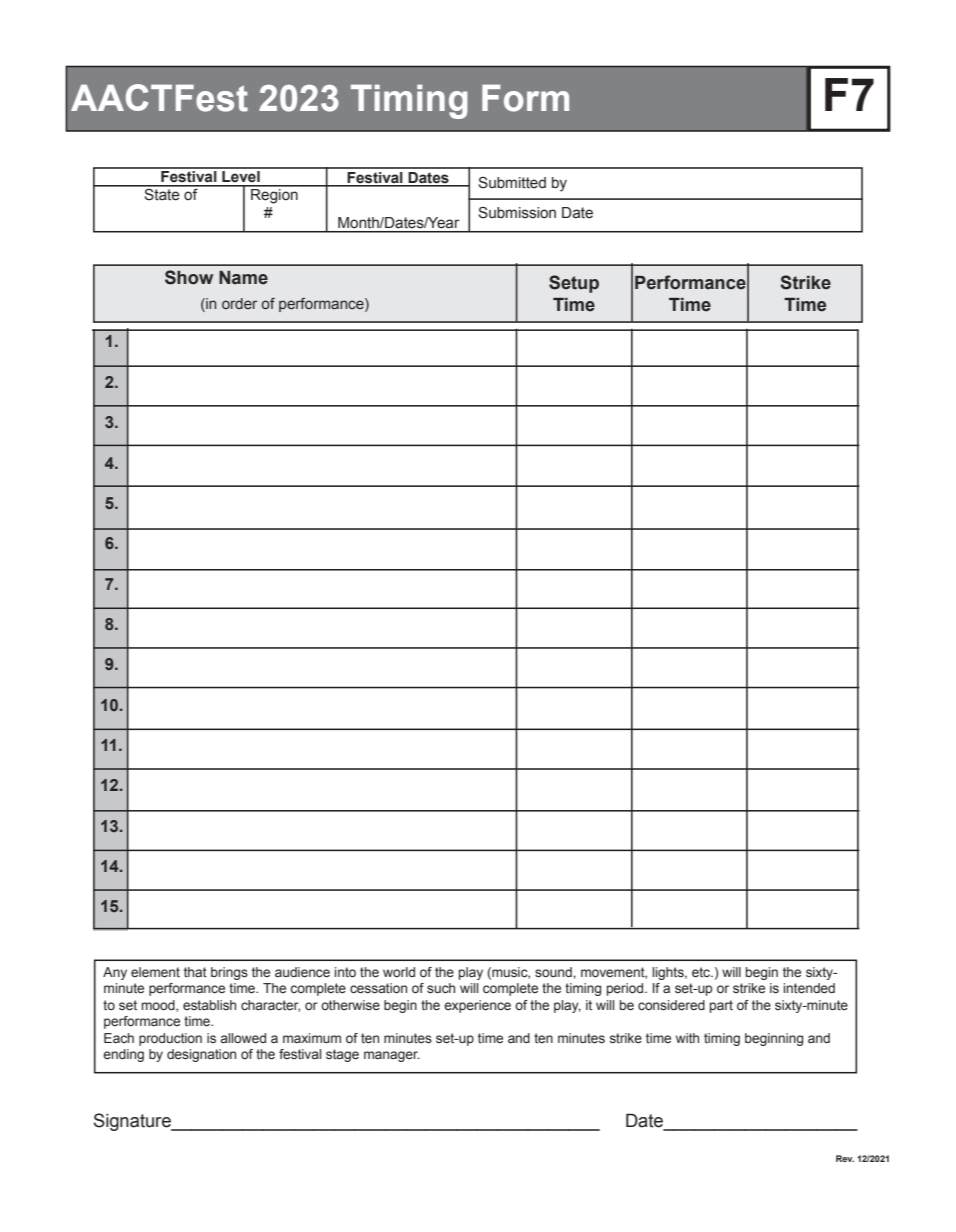  What do you see at coordinates (239, 303) in the page?
I see `order` at bounding box center [239, 303].
